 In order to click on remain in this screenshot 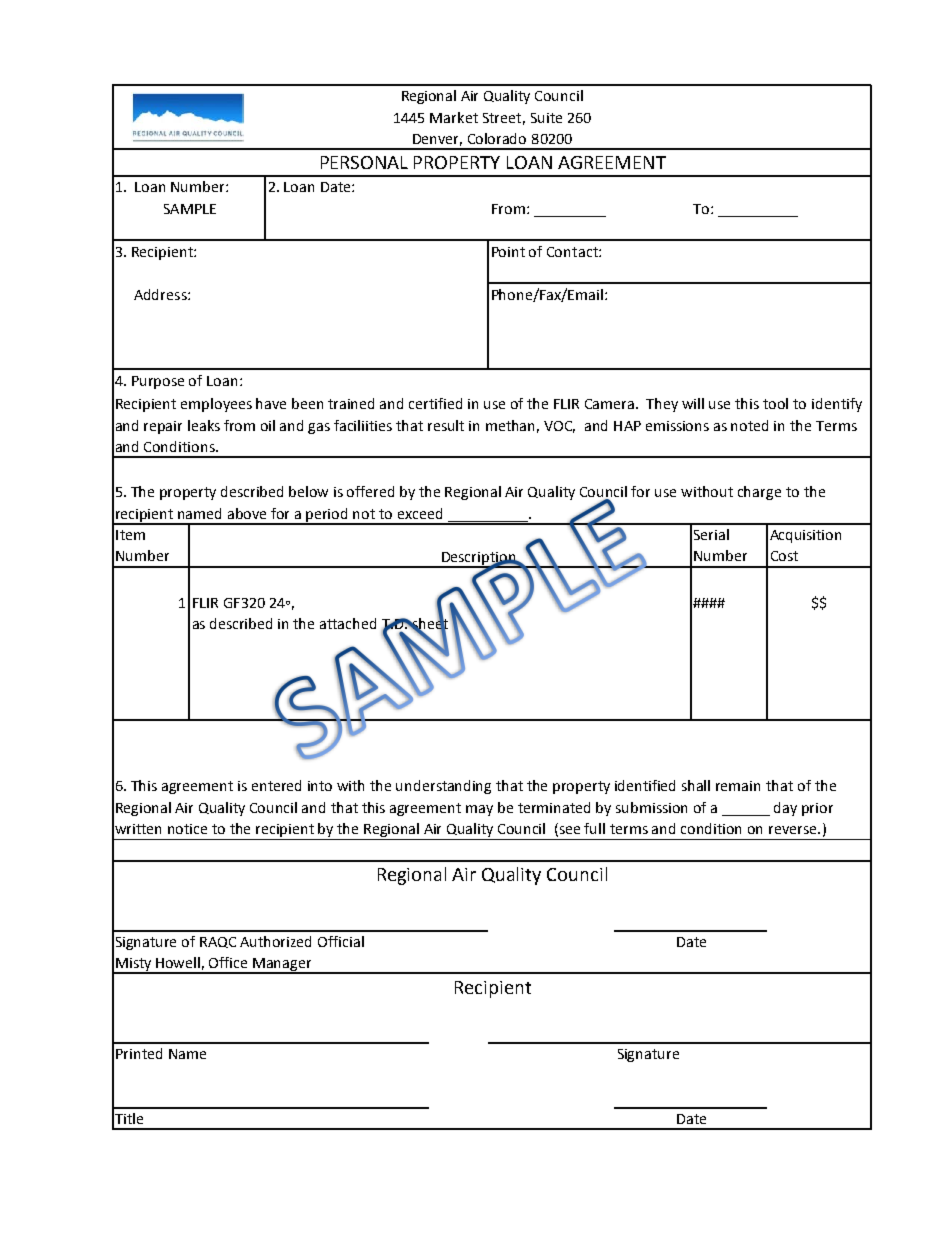, I will do `click(738, 786)`.
